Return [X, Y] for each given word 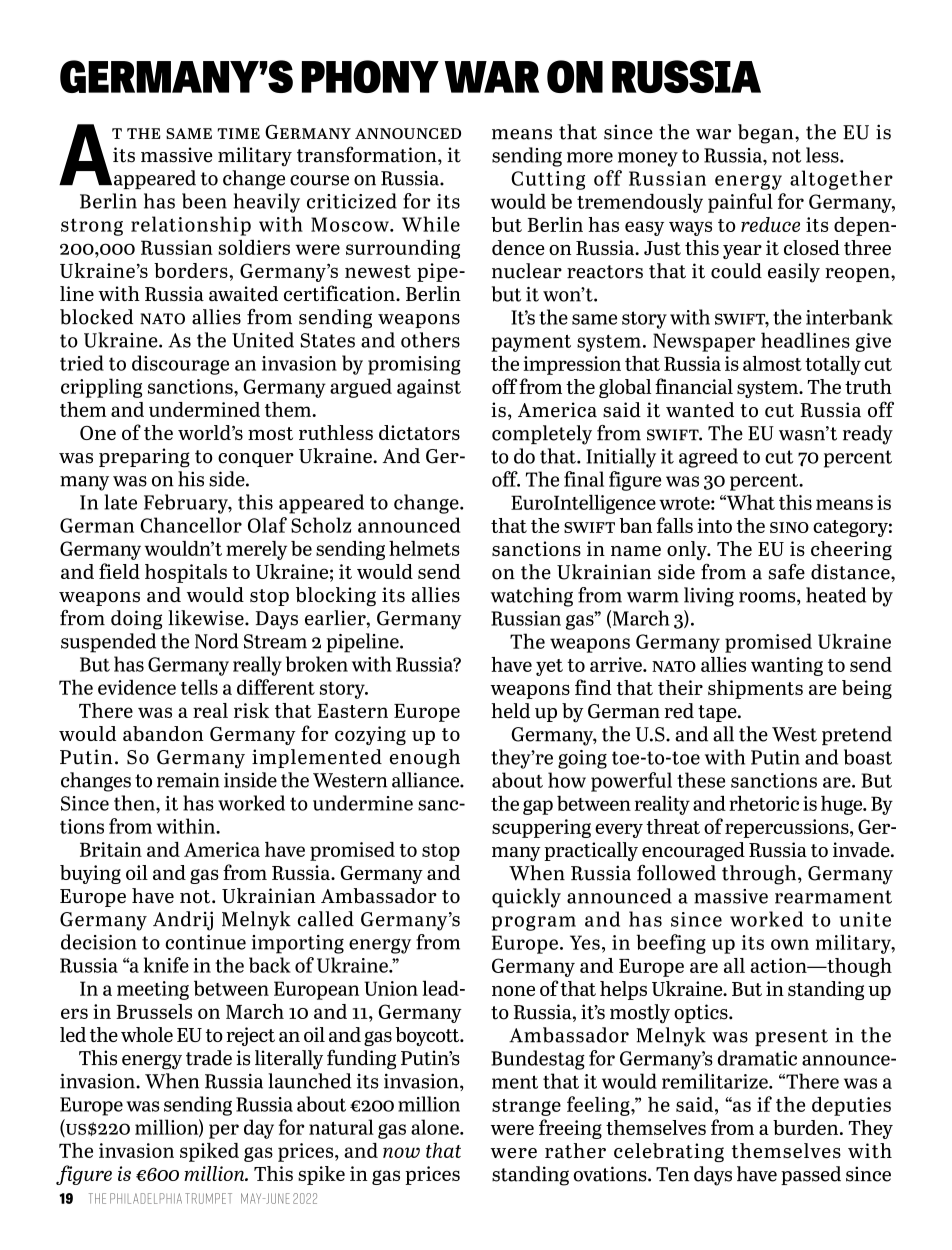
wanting [787, 666]
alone [436, 1127]
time [238, 133]
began [767, 134]
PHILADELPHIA [146, 1198]
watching [532, 597]
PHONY [370, 76]
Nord [216, 641]
